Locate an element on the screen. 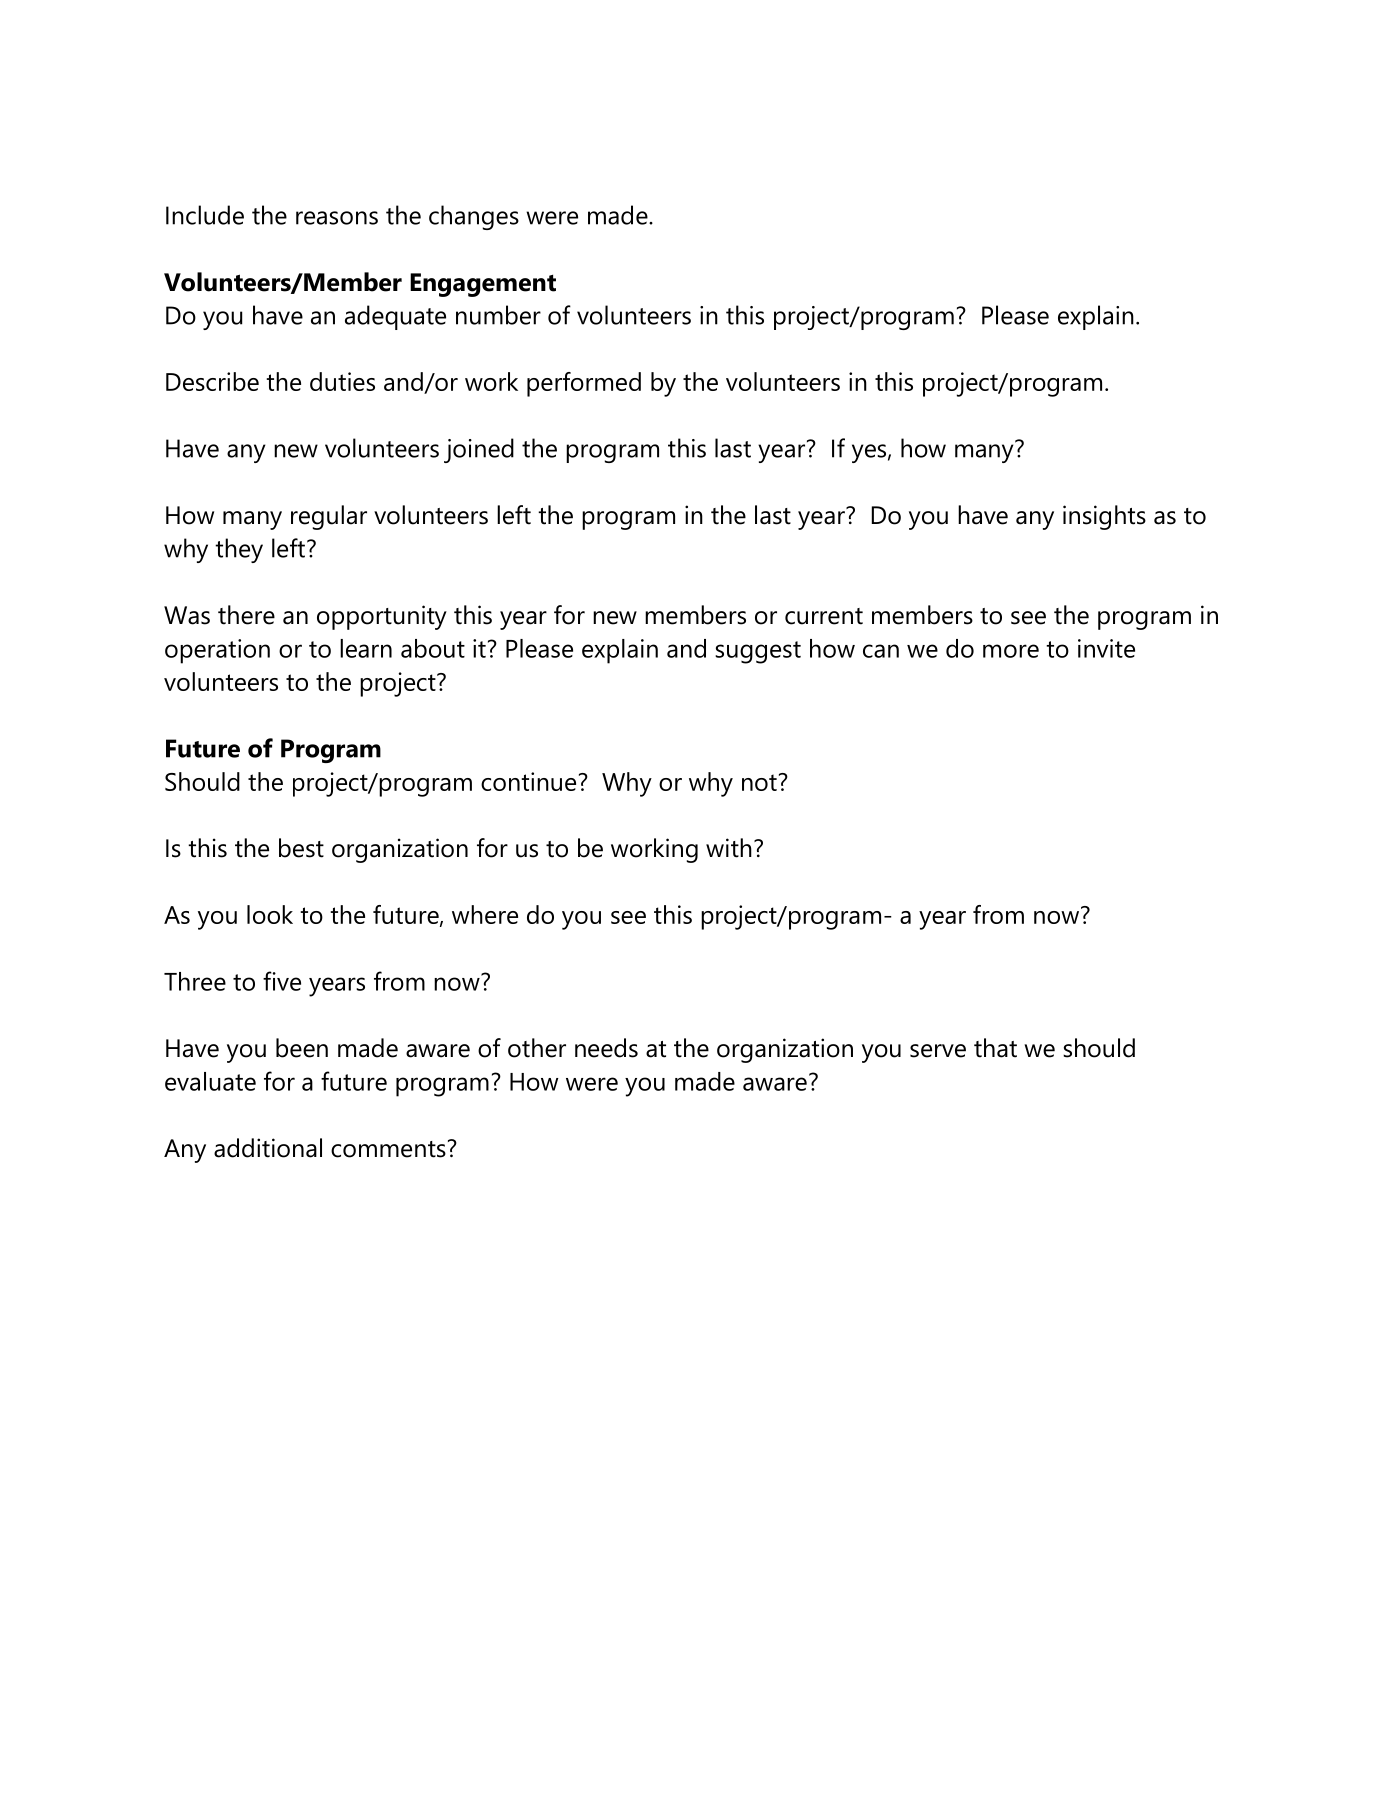 The height and width of the screenshot is (1803, 1393). insights is located at coordinates (1104, 517).
